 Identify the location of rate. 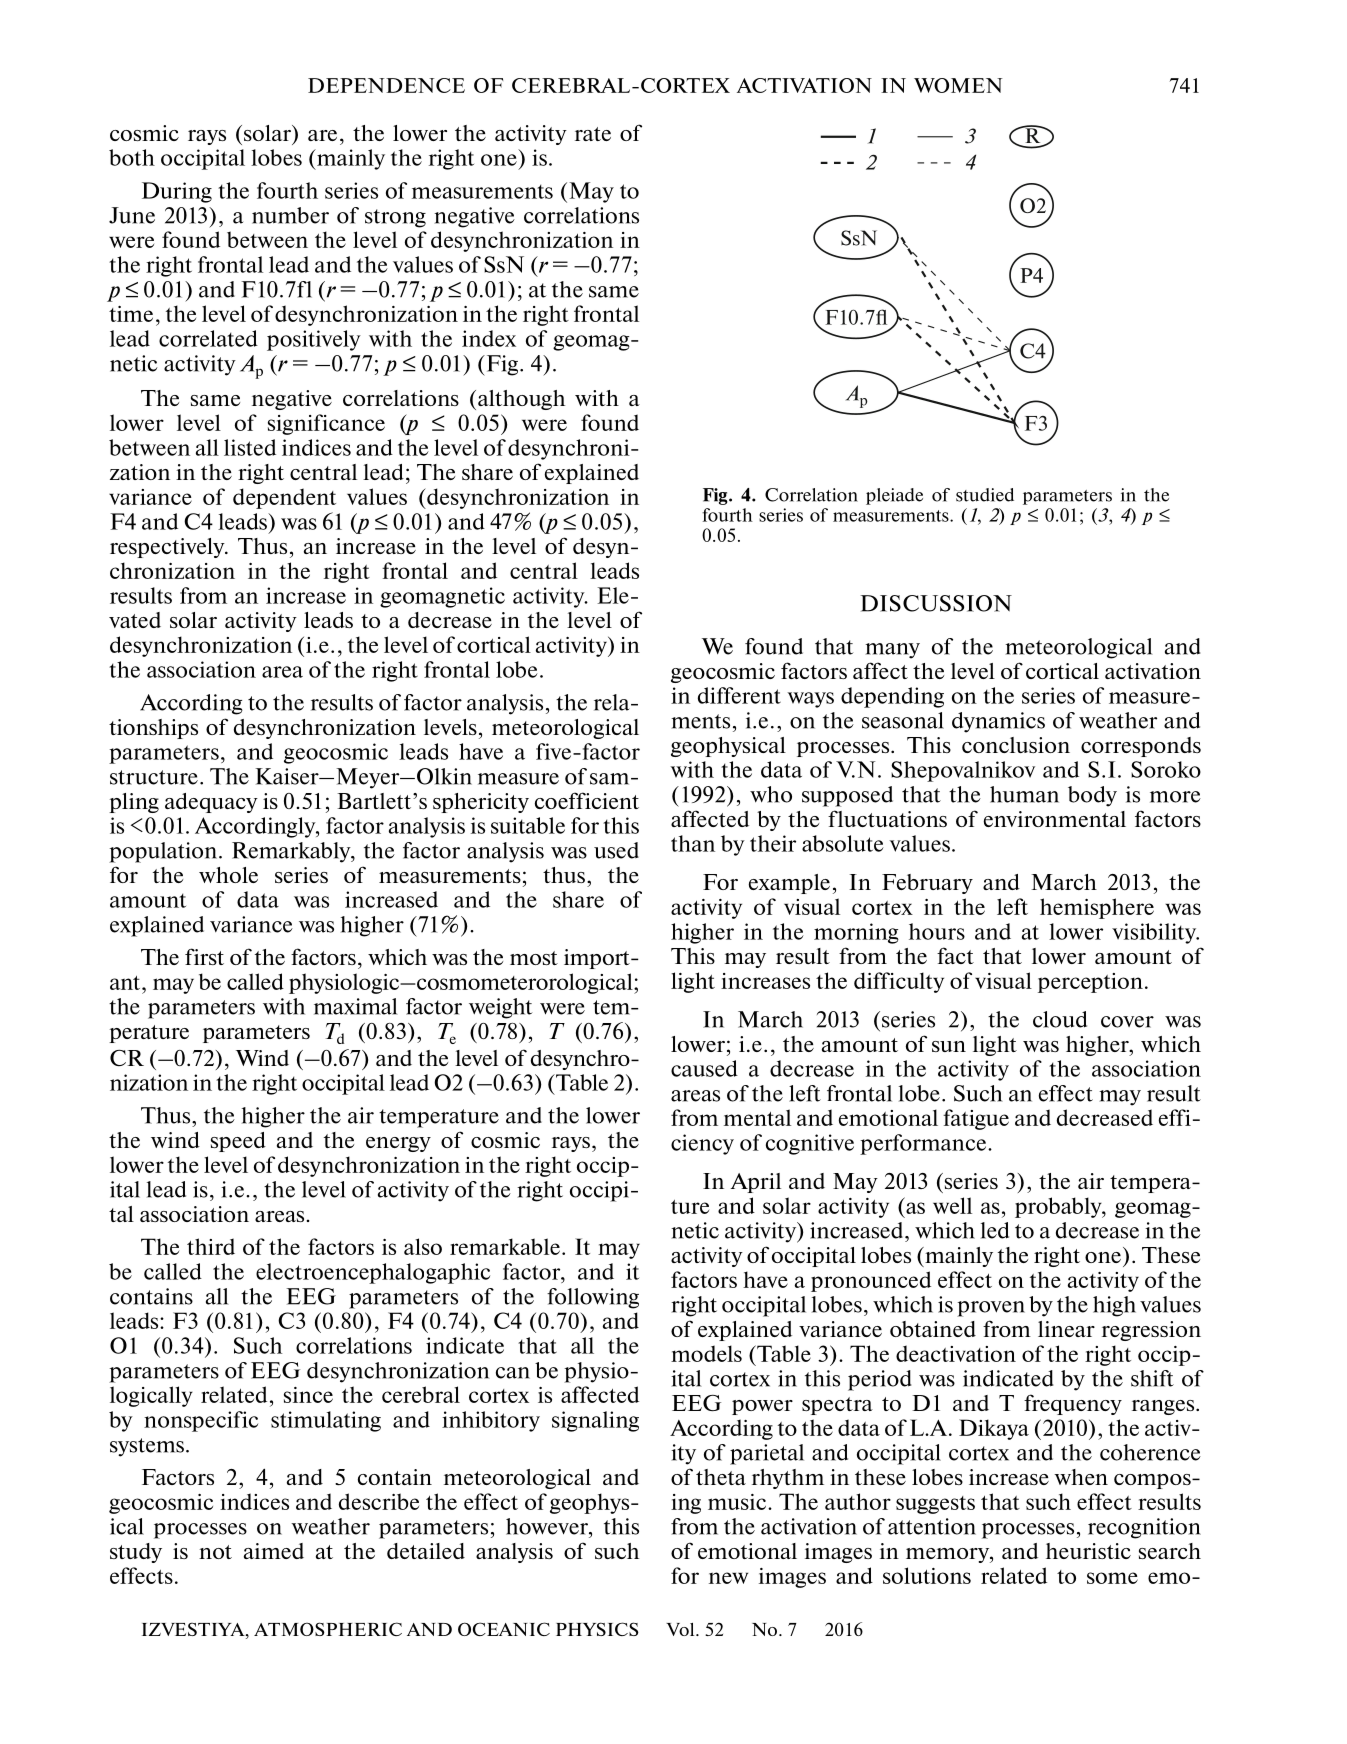
(593, 134).
